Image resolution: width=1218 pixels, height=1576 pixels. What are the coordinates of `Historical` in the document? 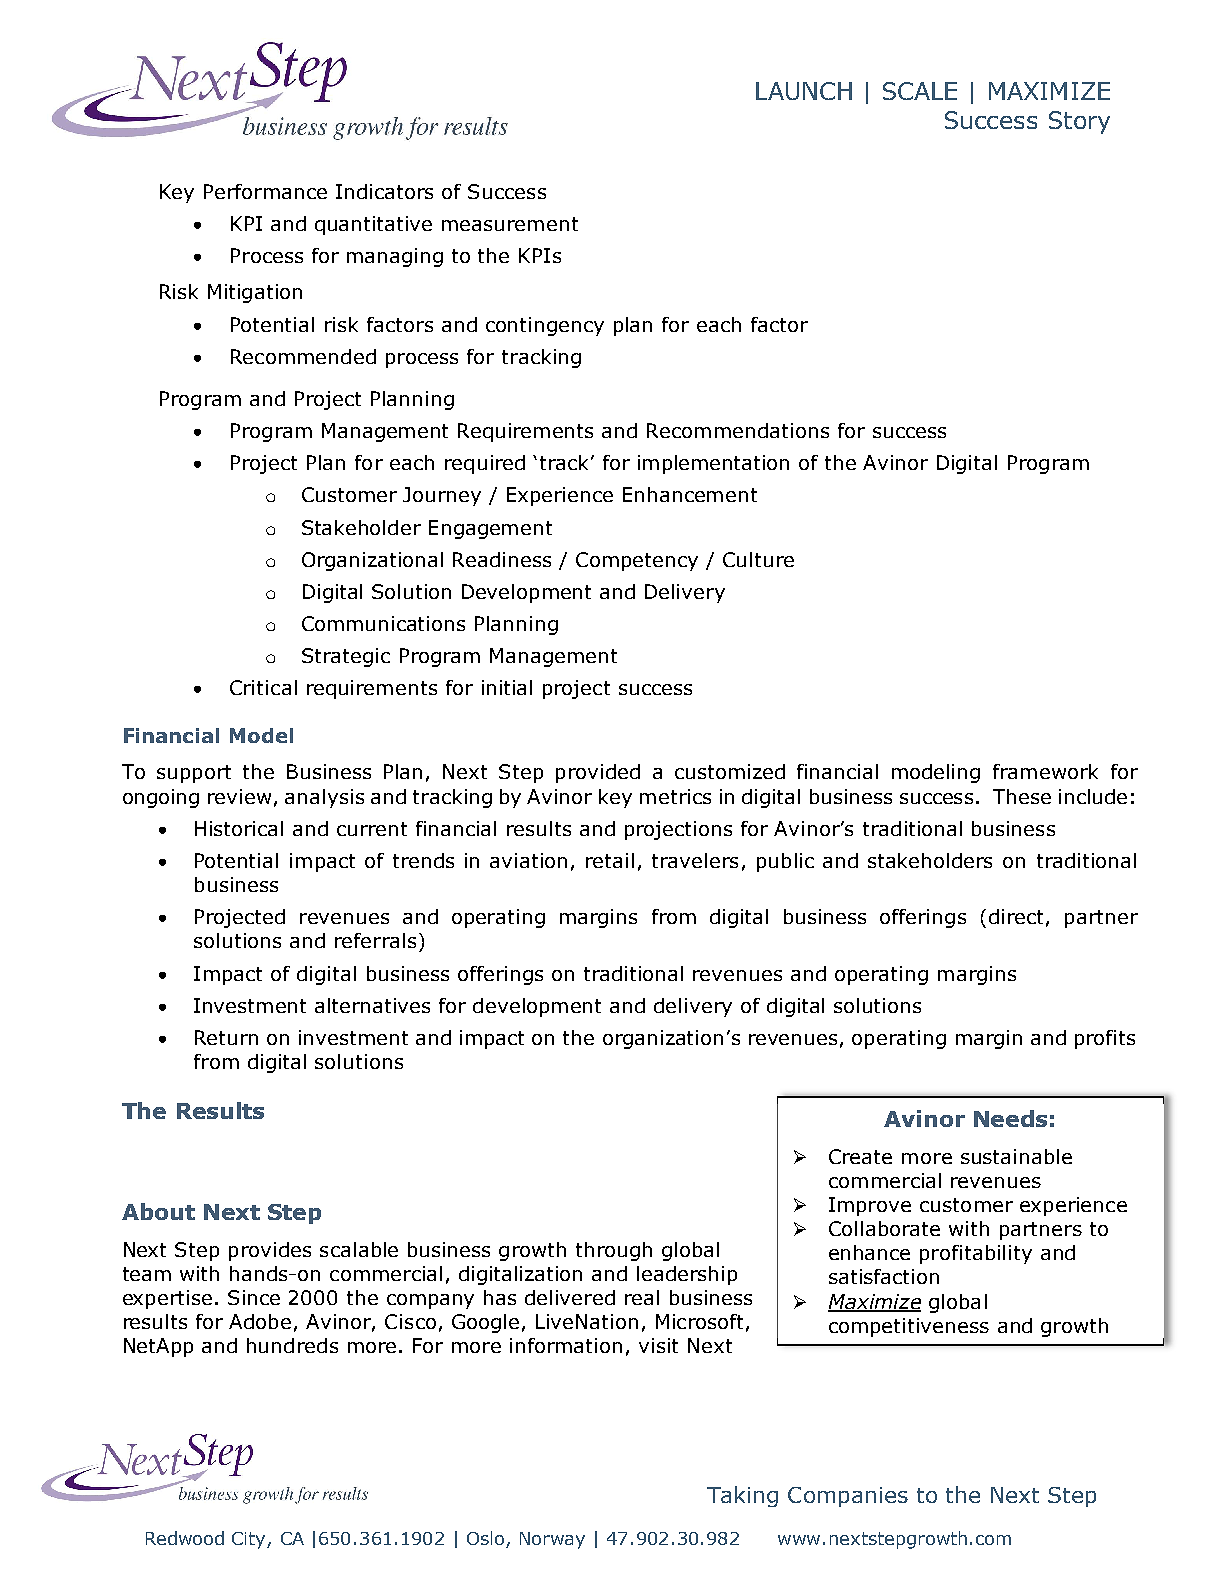 It's located at (239, 828).
